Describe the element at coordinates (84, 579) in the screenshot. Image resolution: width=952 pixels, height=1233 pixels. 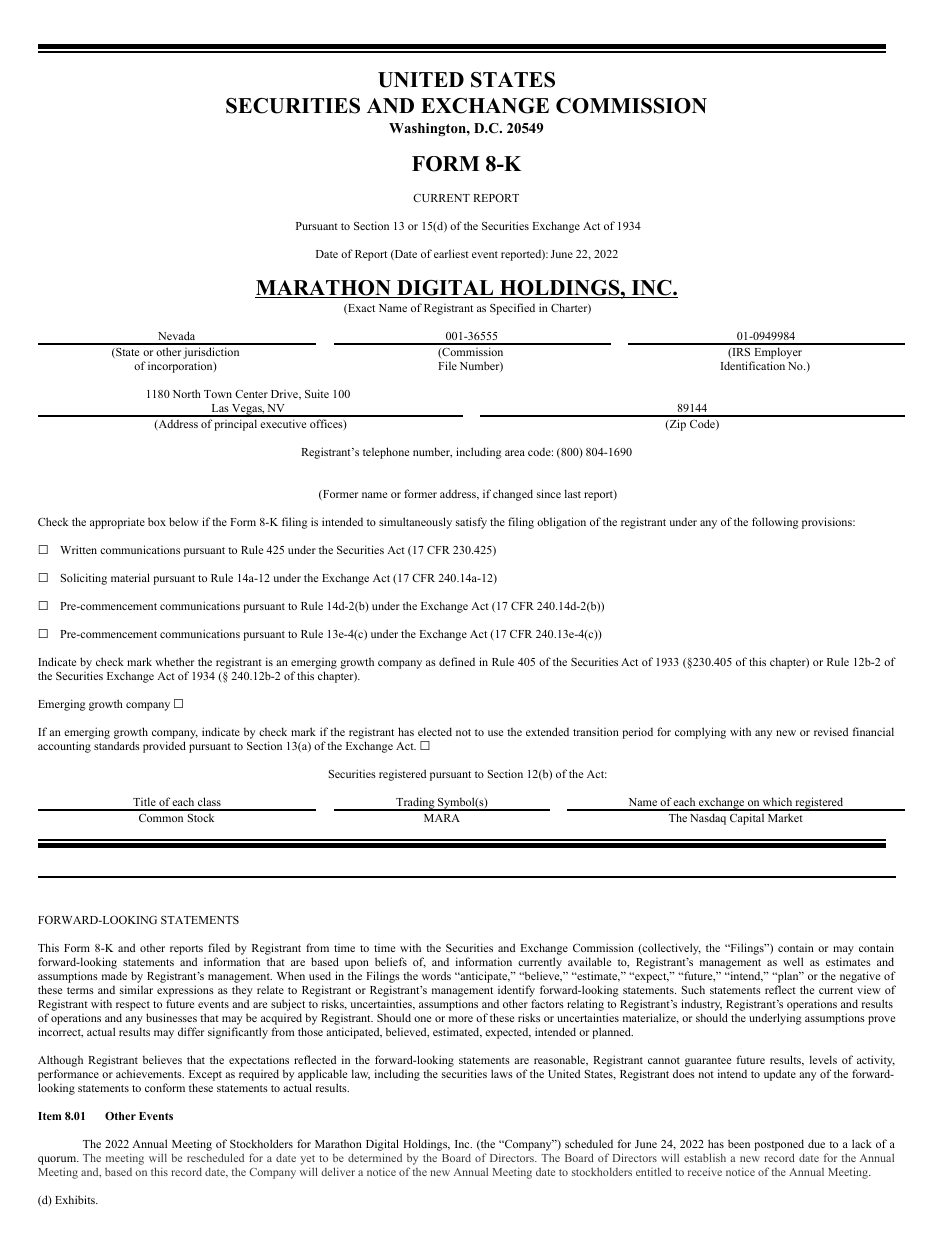
I see `Soliciting` at that location.
